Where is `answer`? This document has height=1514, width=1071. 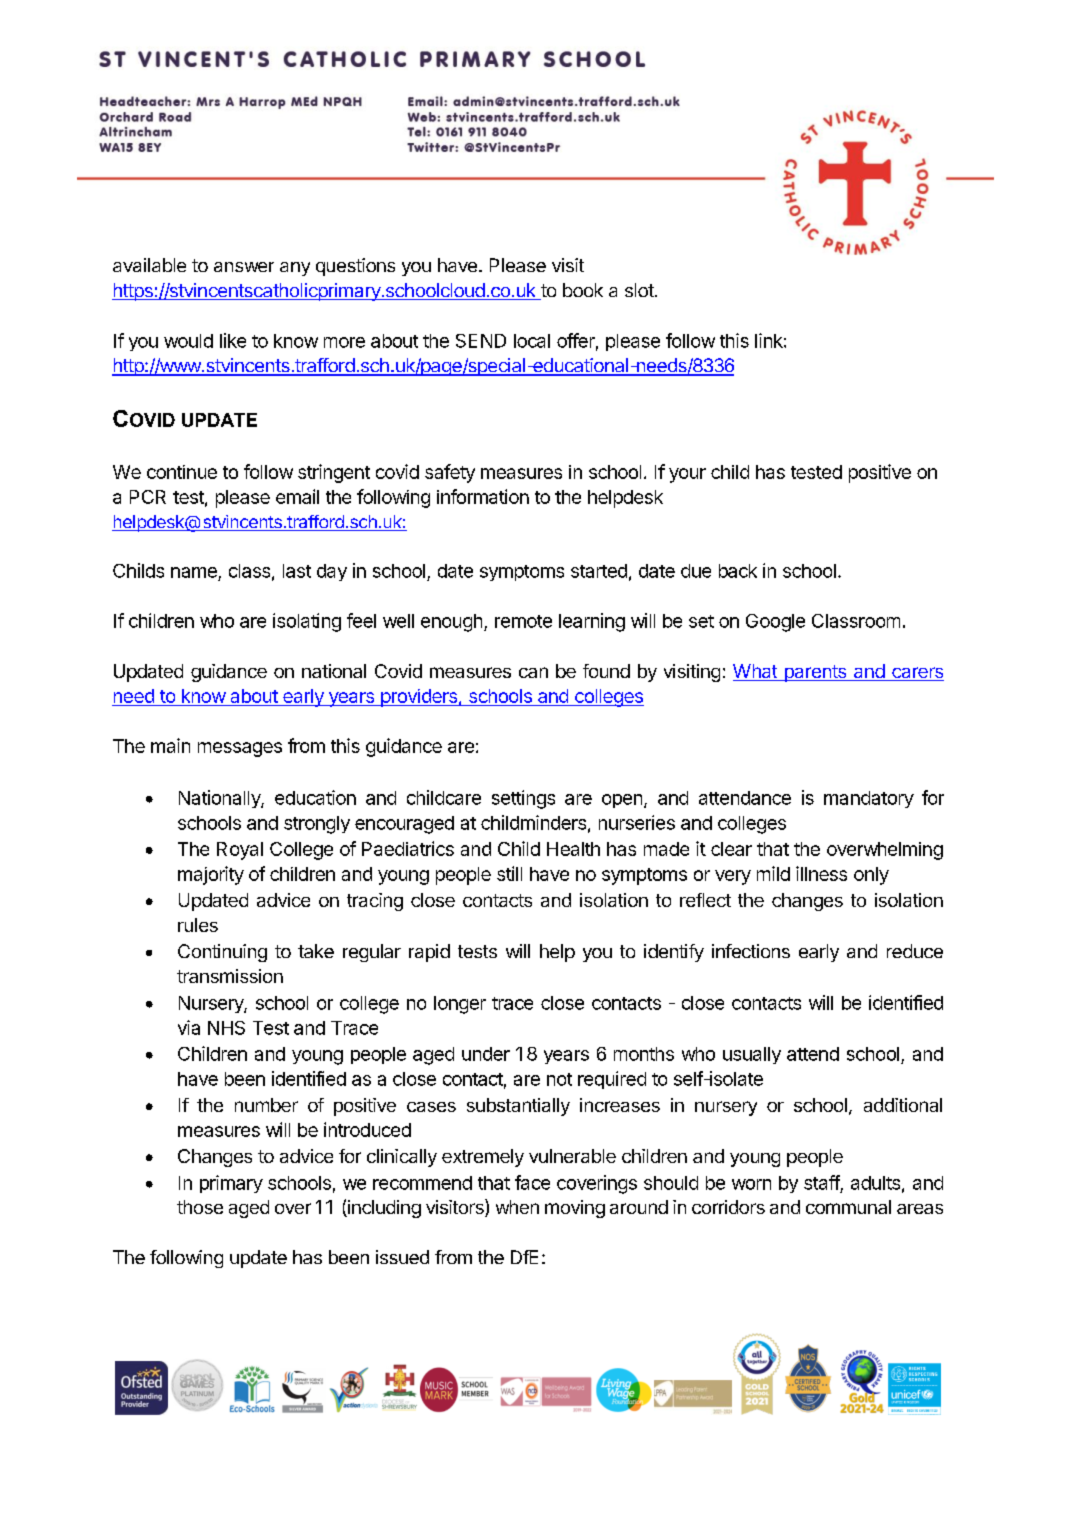 answer is located at coordinates (244, 267).
